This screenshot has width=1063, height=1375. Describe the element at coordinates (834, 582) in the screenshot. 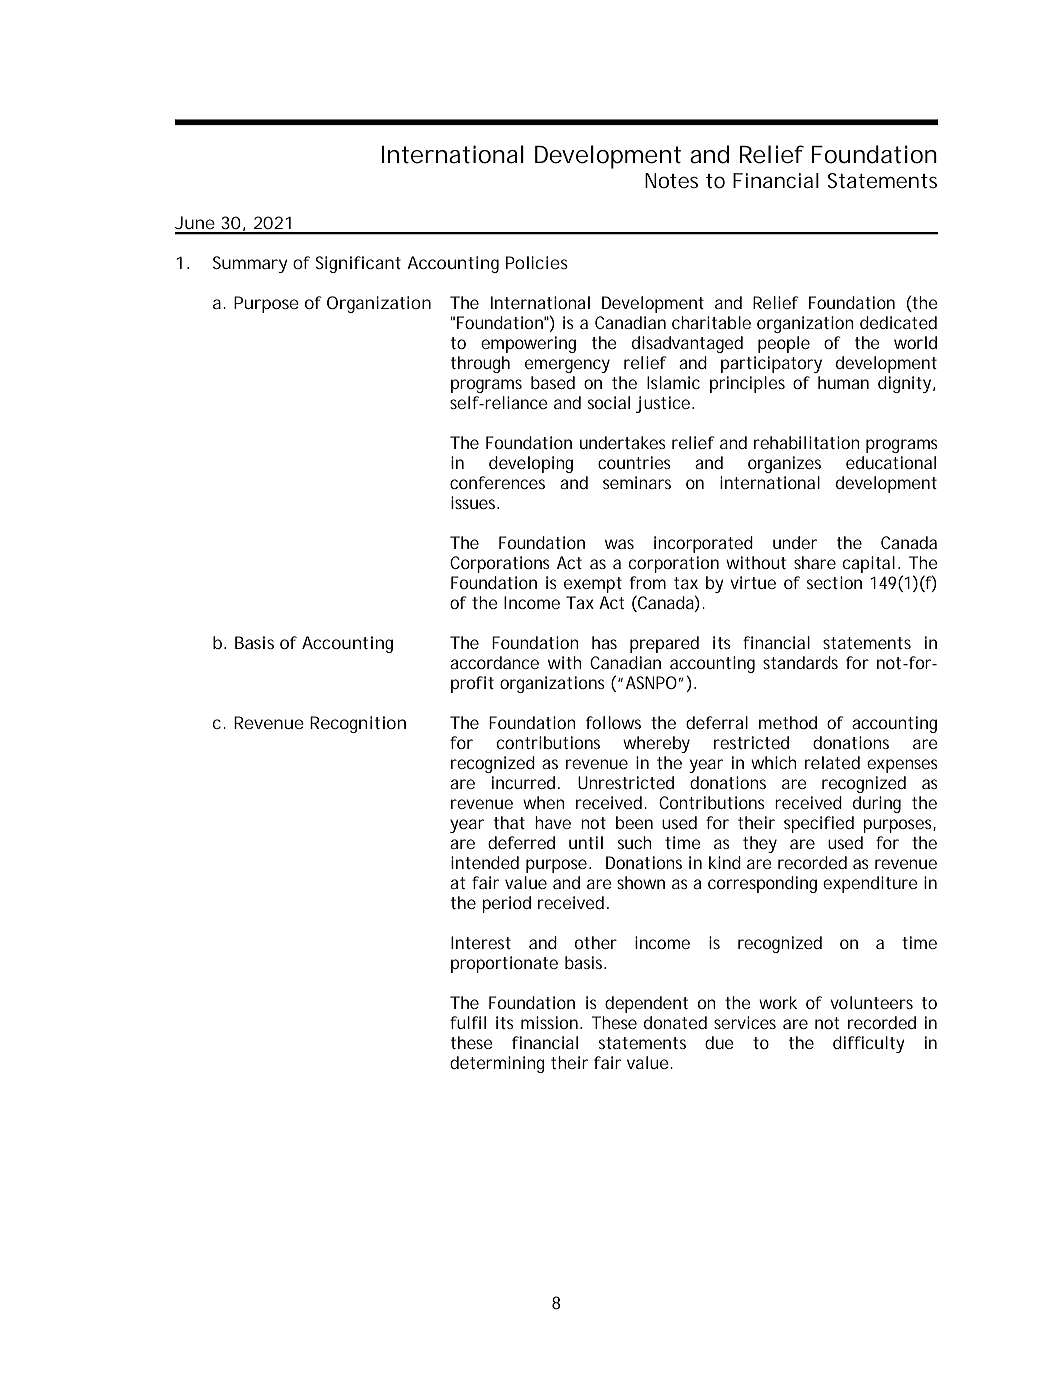

I see `section` at that location.
